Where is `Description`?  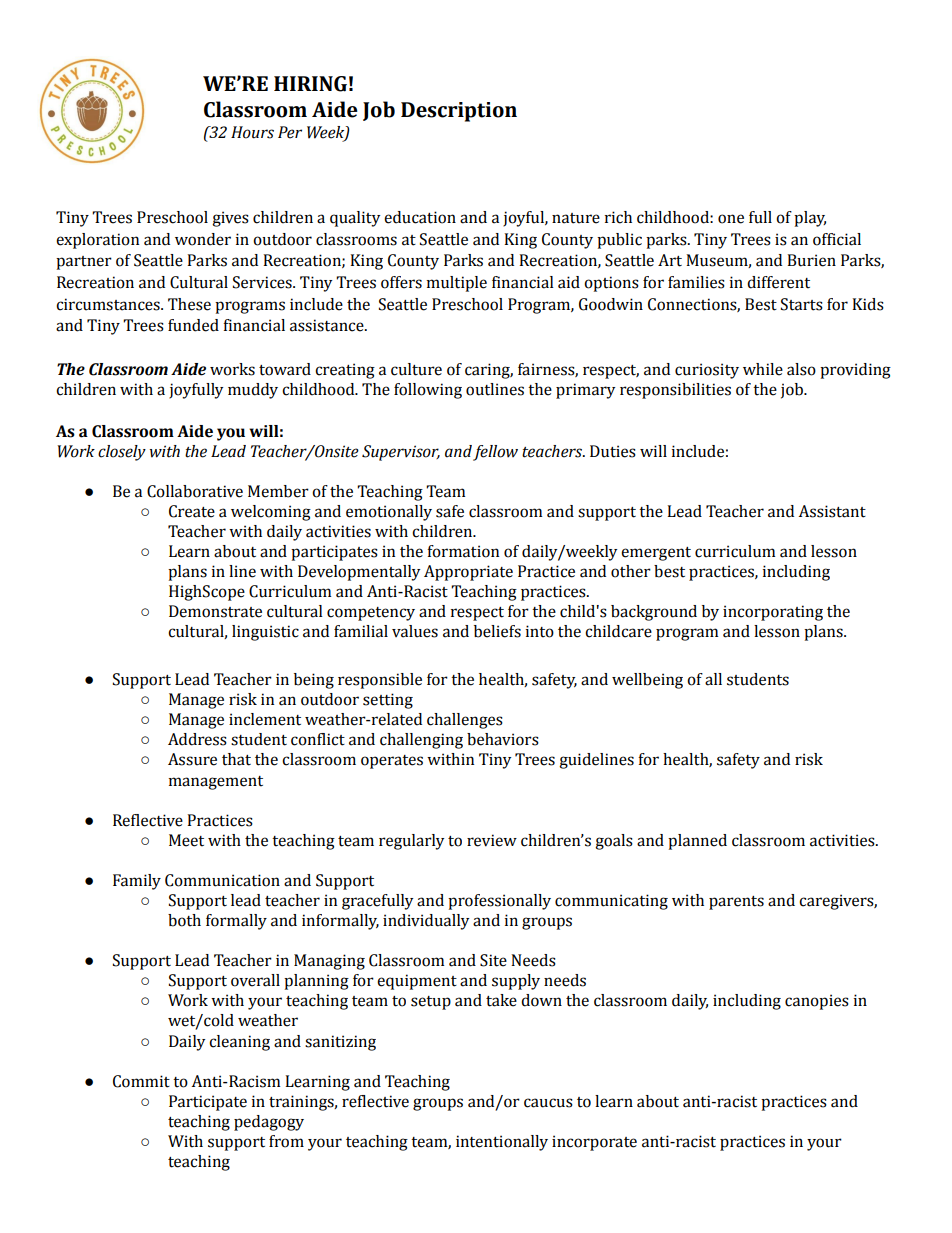 Description is located at coordinates (459, 112).
